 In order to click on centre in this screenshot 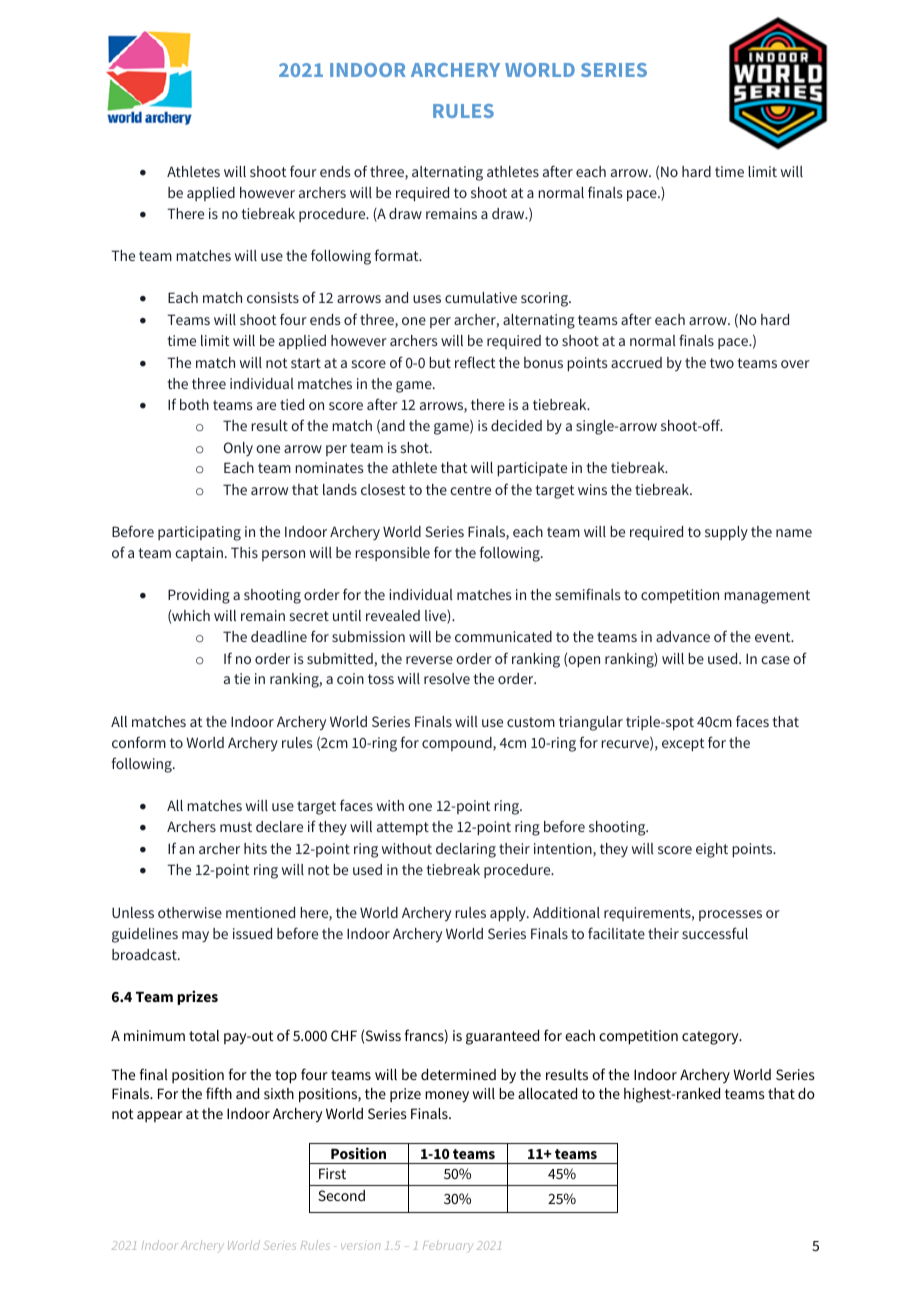, I will do `click(470, 490)`.
